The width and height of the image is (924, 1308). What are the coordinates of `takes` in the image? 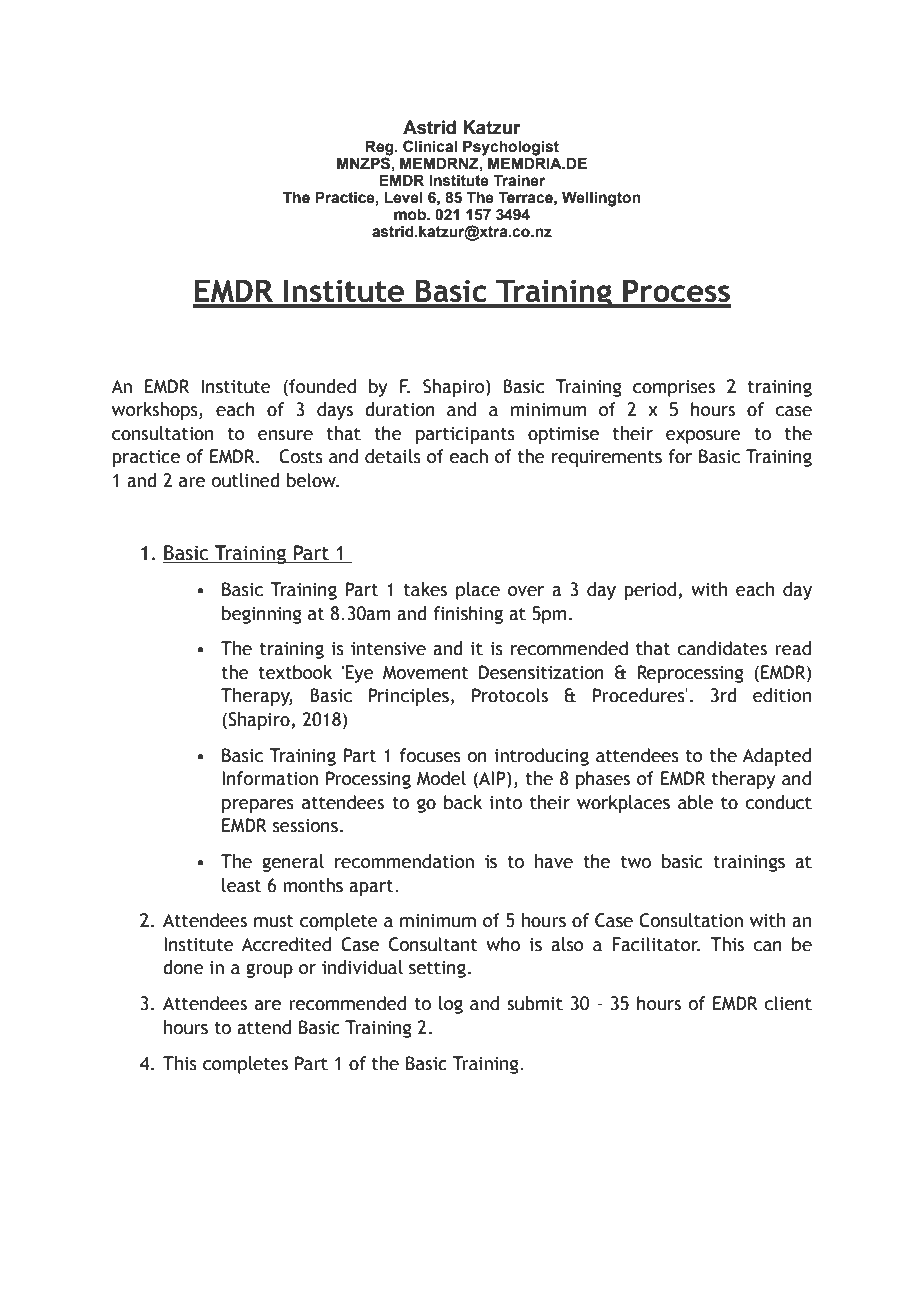 It's located at (425, 589).
